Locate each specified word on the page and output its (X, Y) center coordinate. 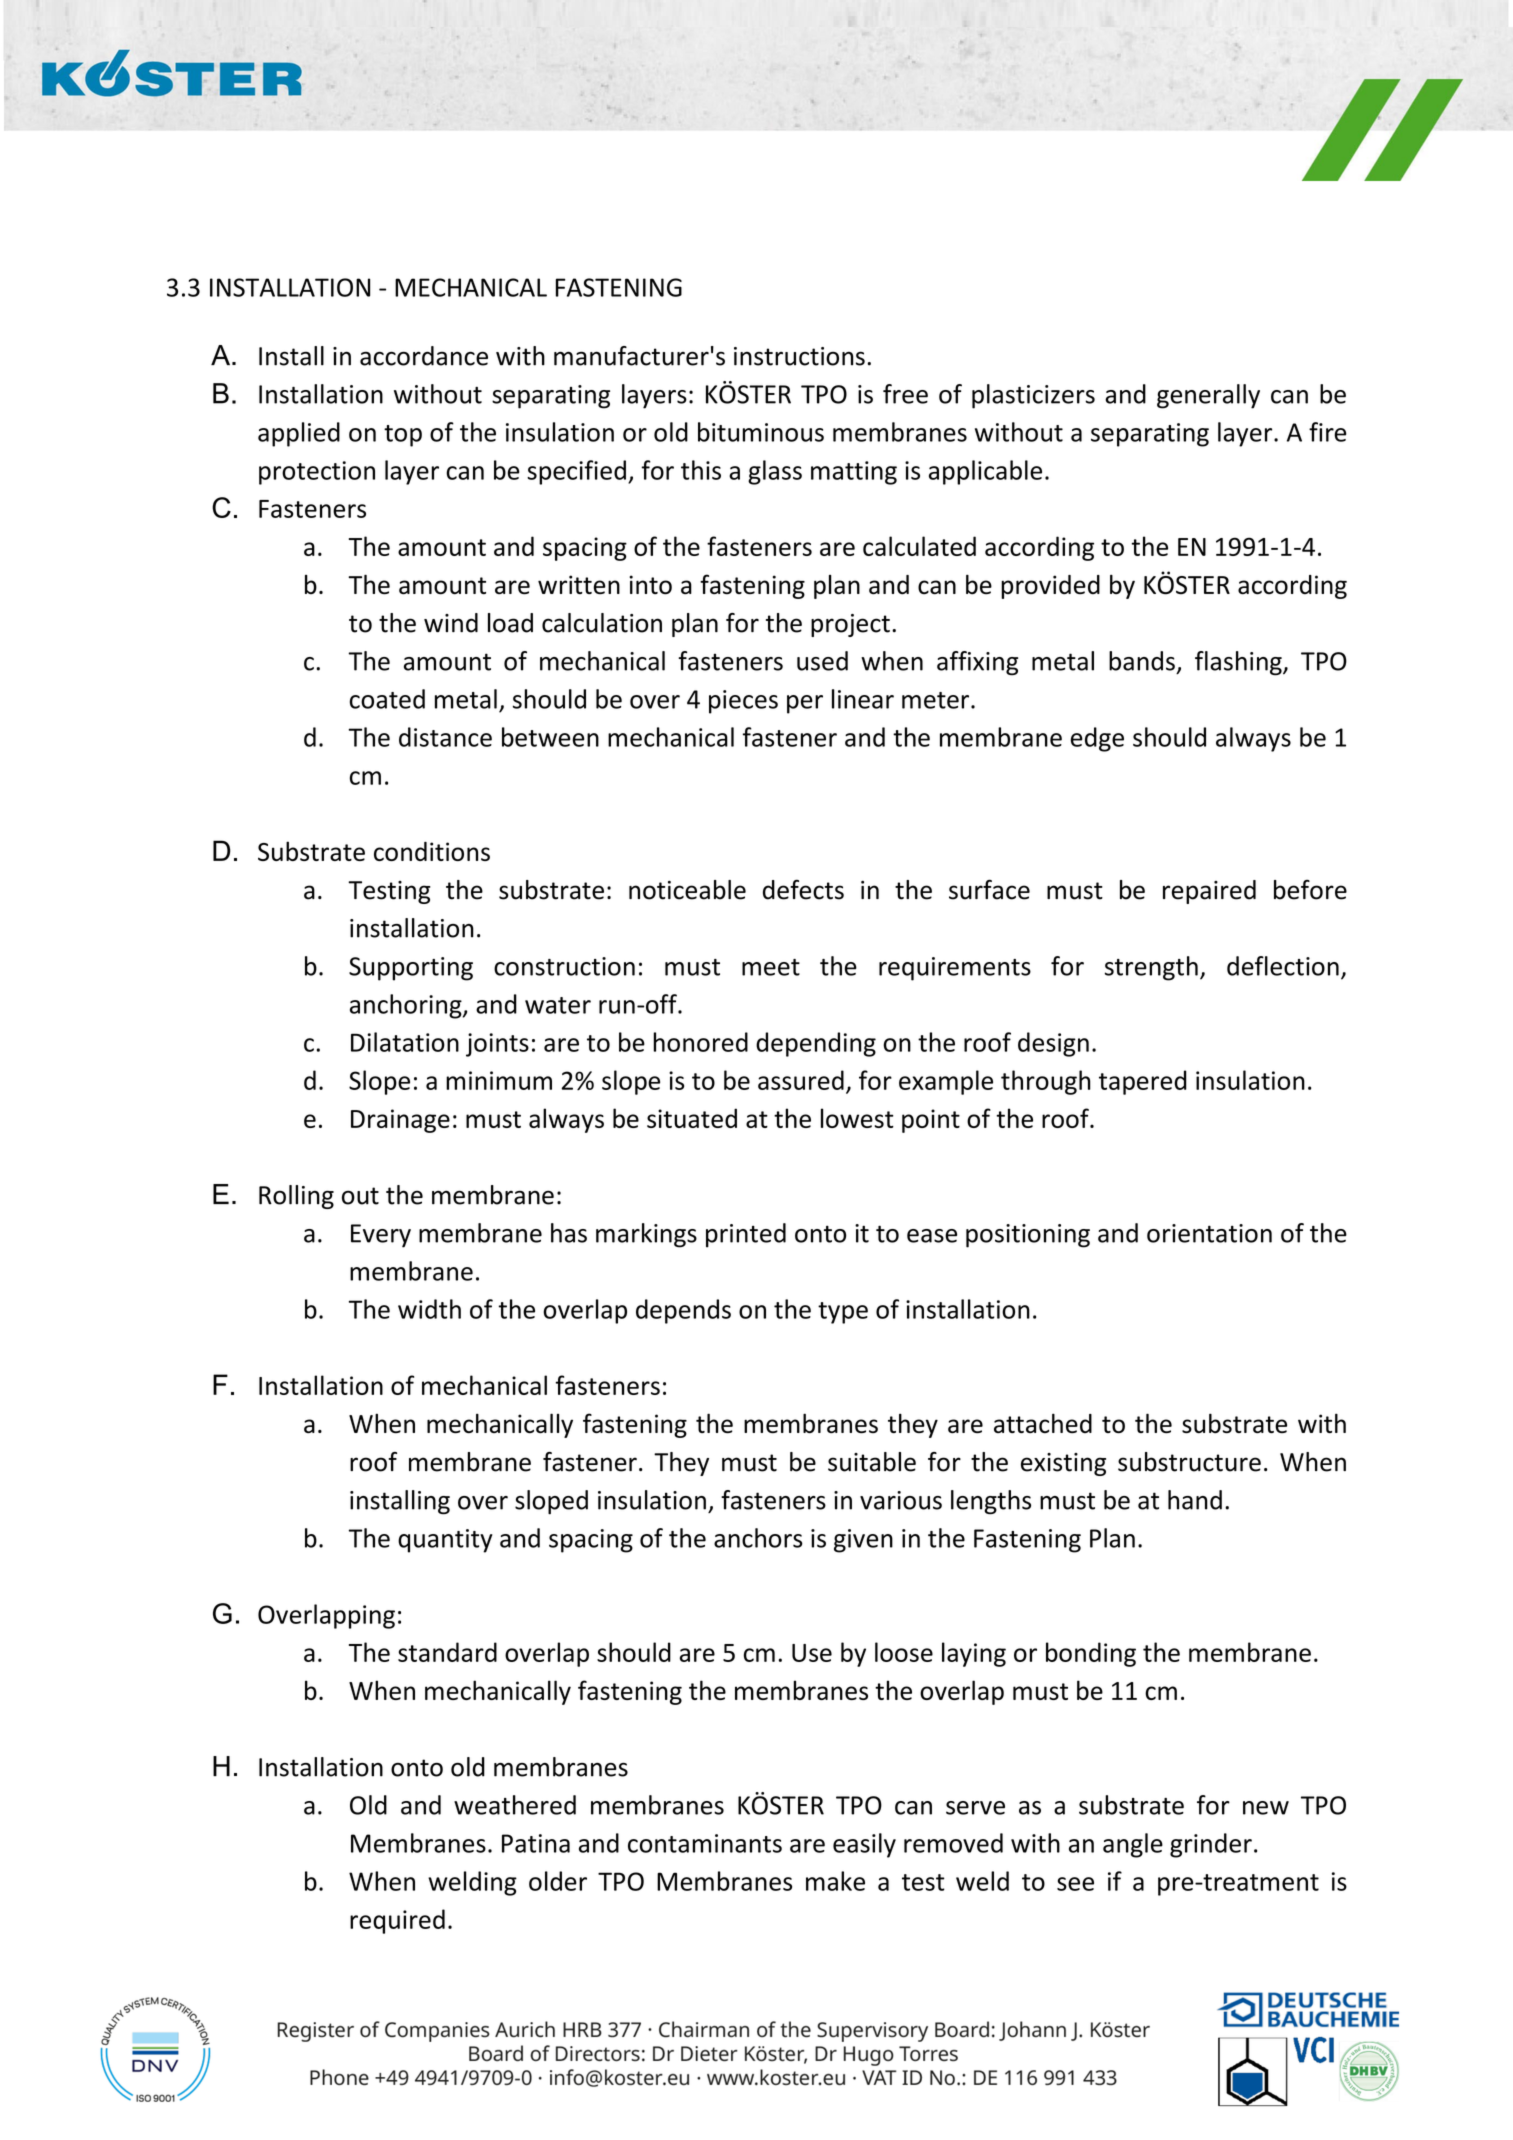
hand (1195, 1500)
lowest (857, 1118)
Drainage (400, 1121)
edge (1097, 739)
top (403, 436)
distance (445, 737)
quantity (445, 1541)
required (397, 1921)
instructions (799, 356)
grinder (1211, 1845)
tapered (1143, 1082)
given (863, 1541)
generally (1208, 396)
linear (863, 699)
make (835, 1881)
